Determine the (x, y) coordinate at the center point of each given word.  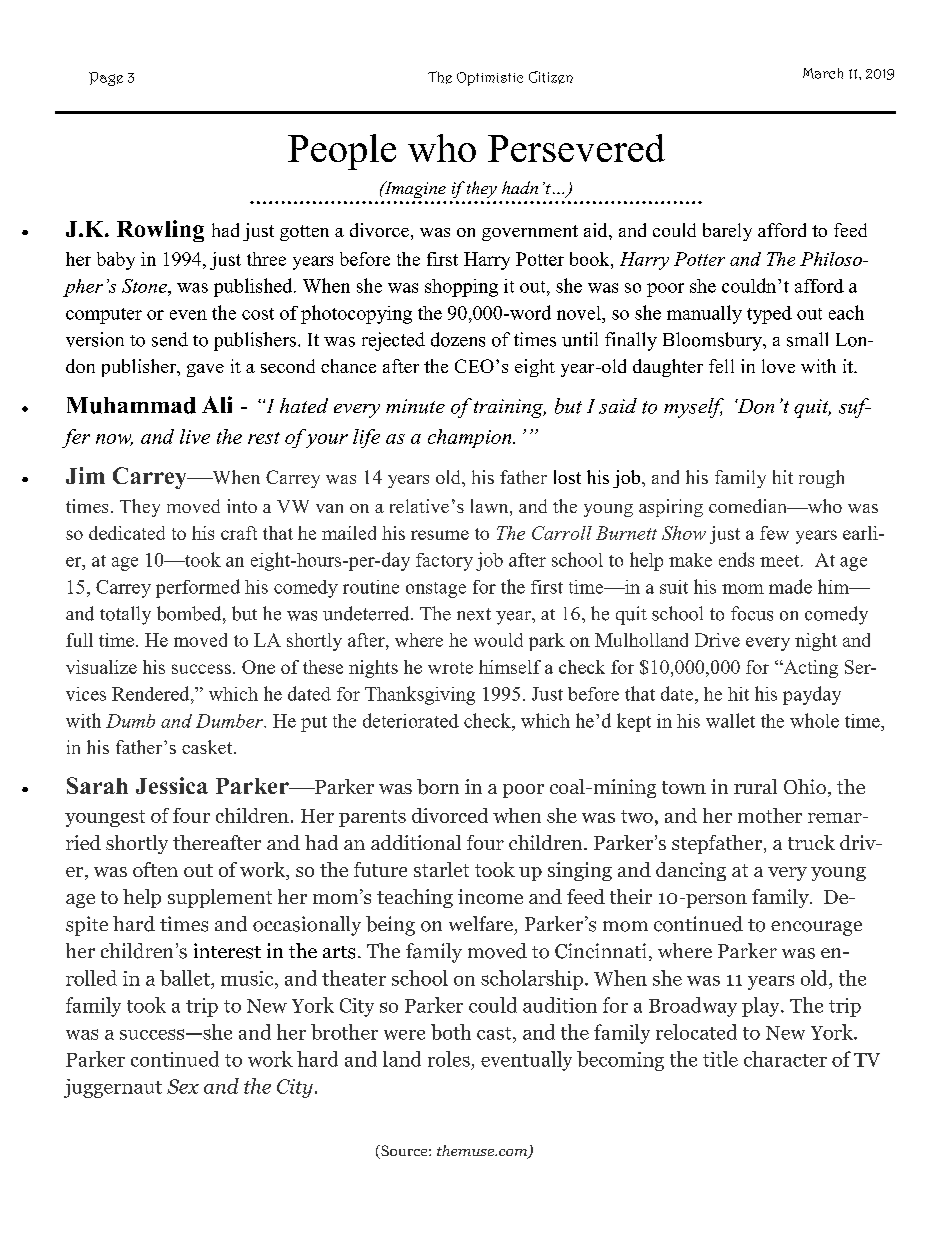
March (823, 73)
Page (106, 79)
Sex (183, 1086)
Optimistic (490, 79)
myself (694, 408)
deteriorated (411, 720)
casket (208, 747)
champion (471, 438)
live (195, 436)
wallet (730, 720)
